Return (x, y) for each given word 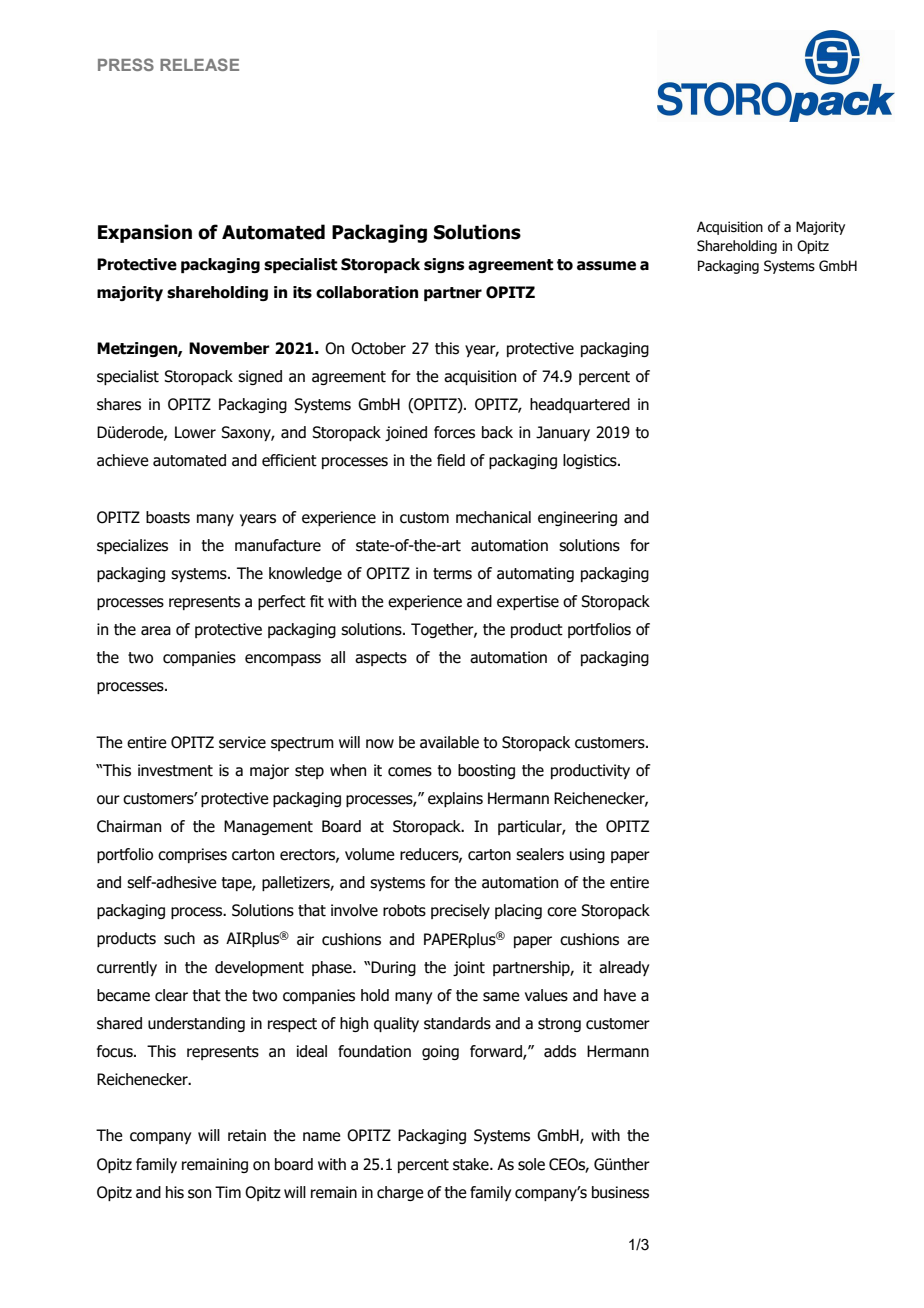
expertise (528, 602)
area (156, 631)
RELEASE (199, 64)
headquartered (580, 405)
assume (606, 266)
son (199, 1194)
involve (354, 910)
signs (444, 265)
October (378, 348)
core (562, 912)
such (179, 938)
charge (400, 1193)
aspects (381, 659)
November (229, 348)
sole (531, 1164)
